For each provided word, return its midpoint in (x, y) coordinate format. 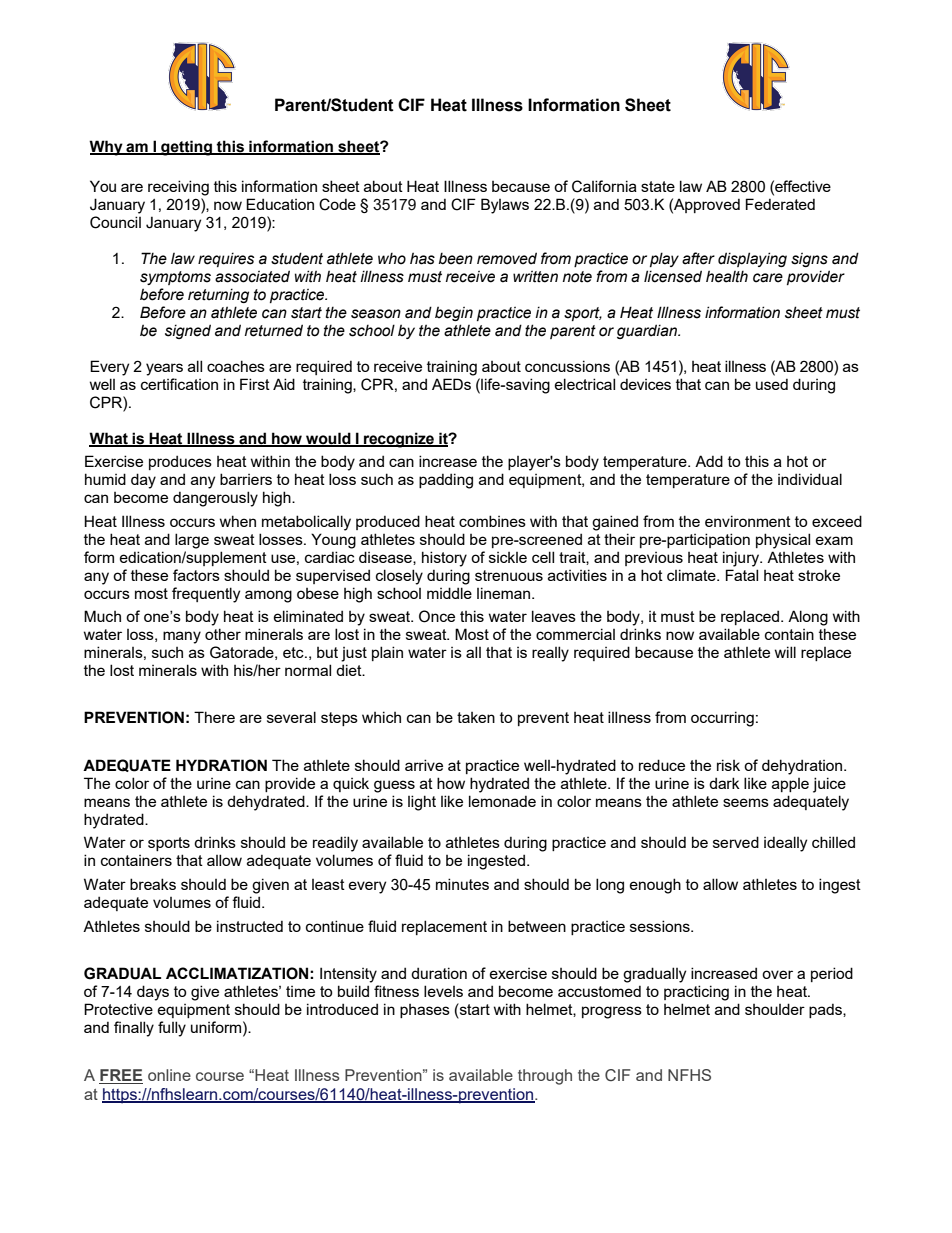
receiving (178, 188)
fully (172, 1029)
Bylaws (505, 206)
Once (437, 616)
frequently (206, 595)
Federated (780, 204)
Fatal (742, 575)
